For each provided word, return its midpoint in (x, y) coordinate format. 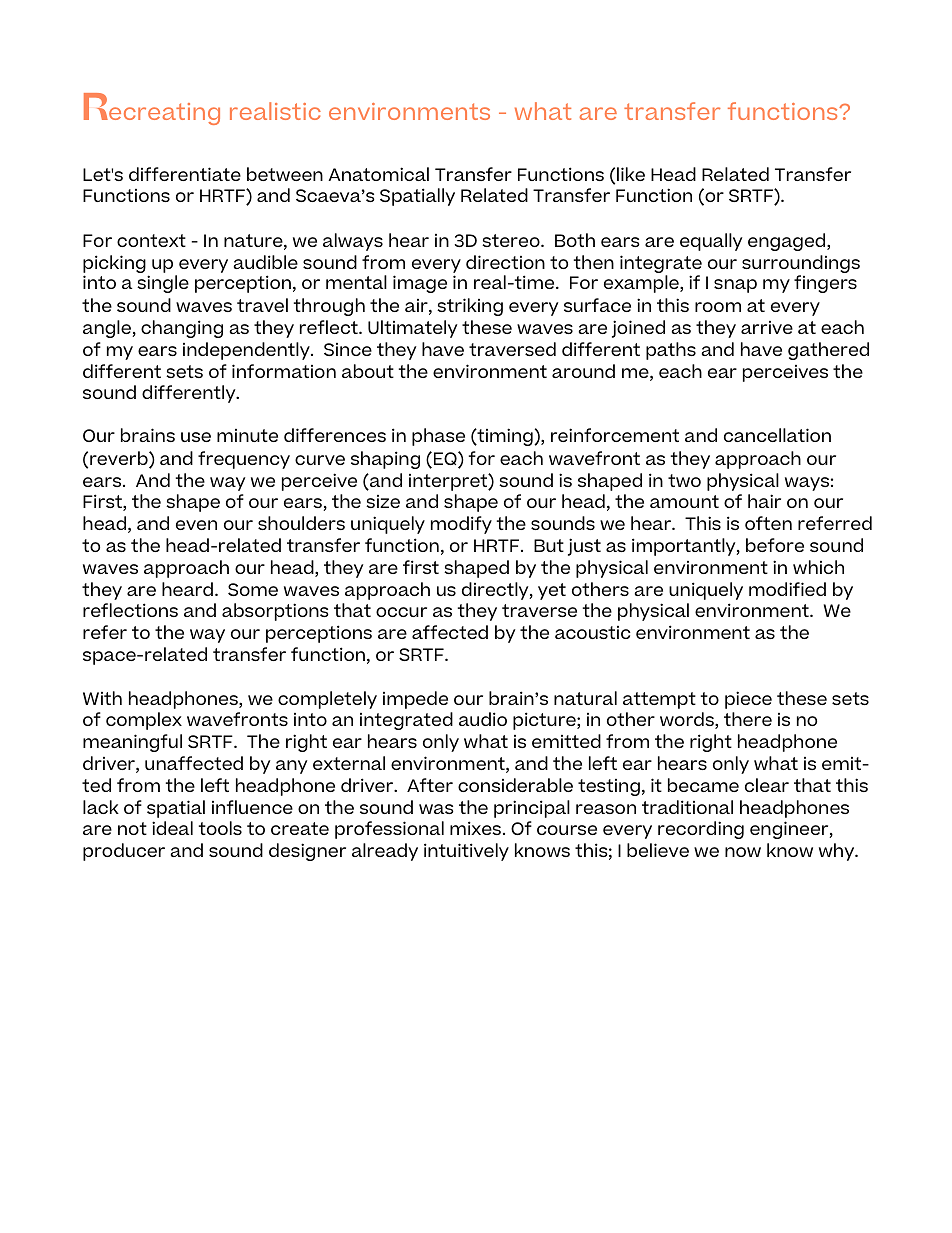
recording (701, 830)
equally (711, 242)
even (196, 525)
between (285, 174)
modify (461, 525)
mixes (477, 828)
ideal (172, 828)
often (768, 523)
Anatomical (378, 174)
